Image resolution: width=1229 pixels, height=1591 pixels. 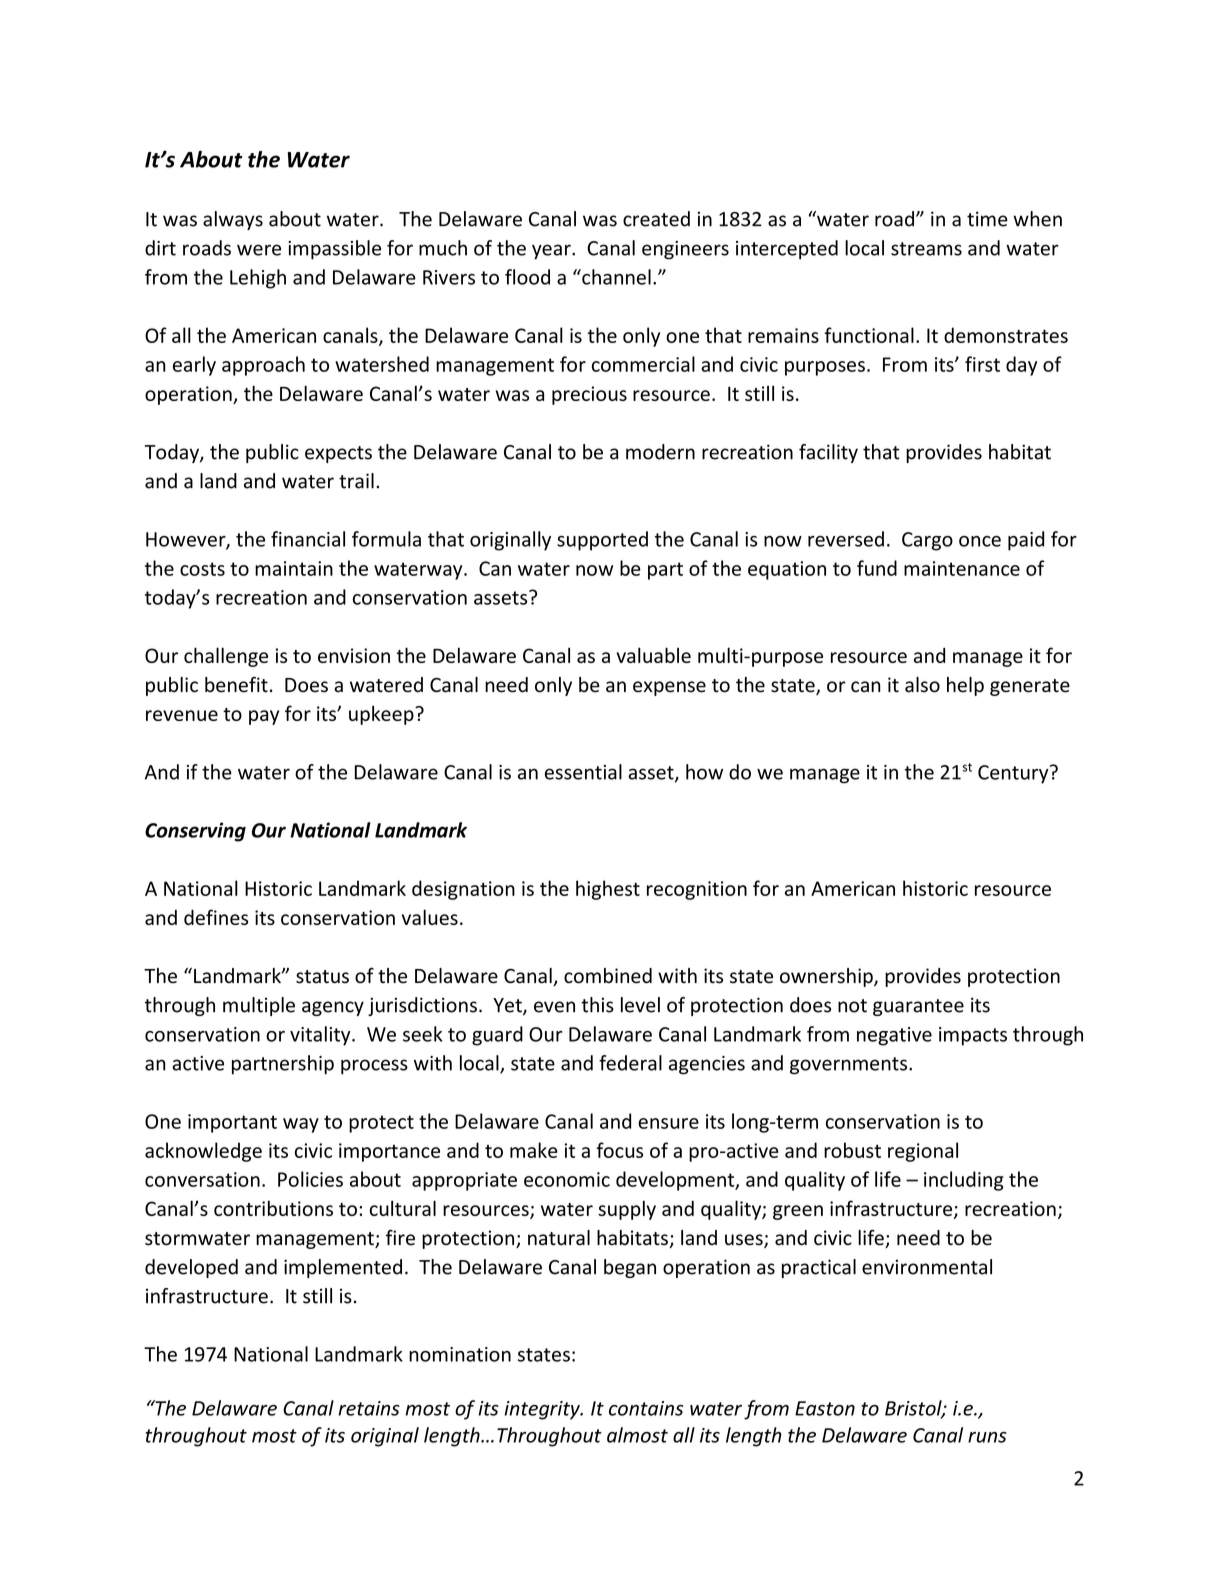 What do you see at coordinates (918, 1007) in the screenshot?
I see `guarantee` at bounding box center [918, 1007].
